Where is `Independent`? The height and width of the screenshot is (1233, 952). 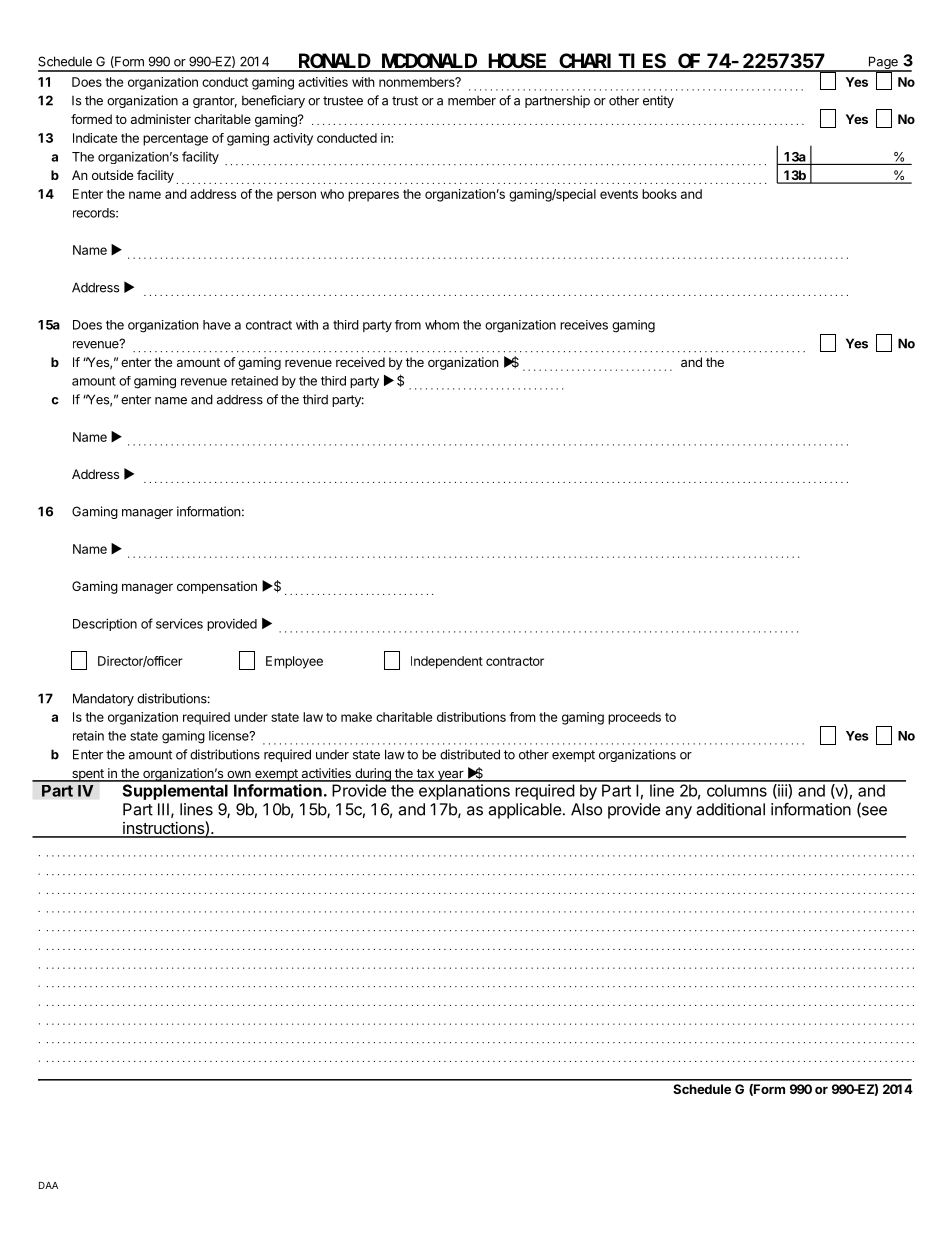
Independent is located at coordinates (447, 662).
